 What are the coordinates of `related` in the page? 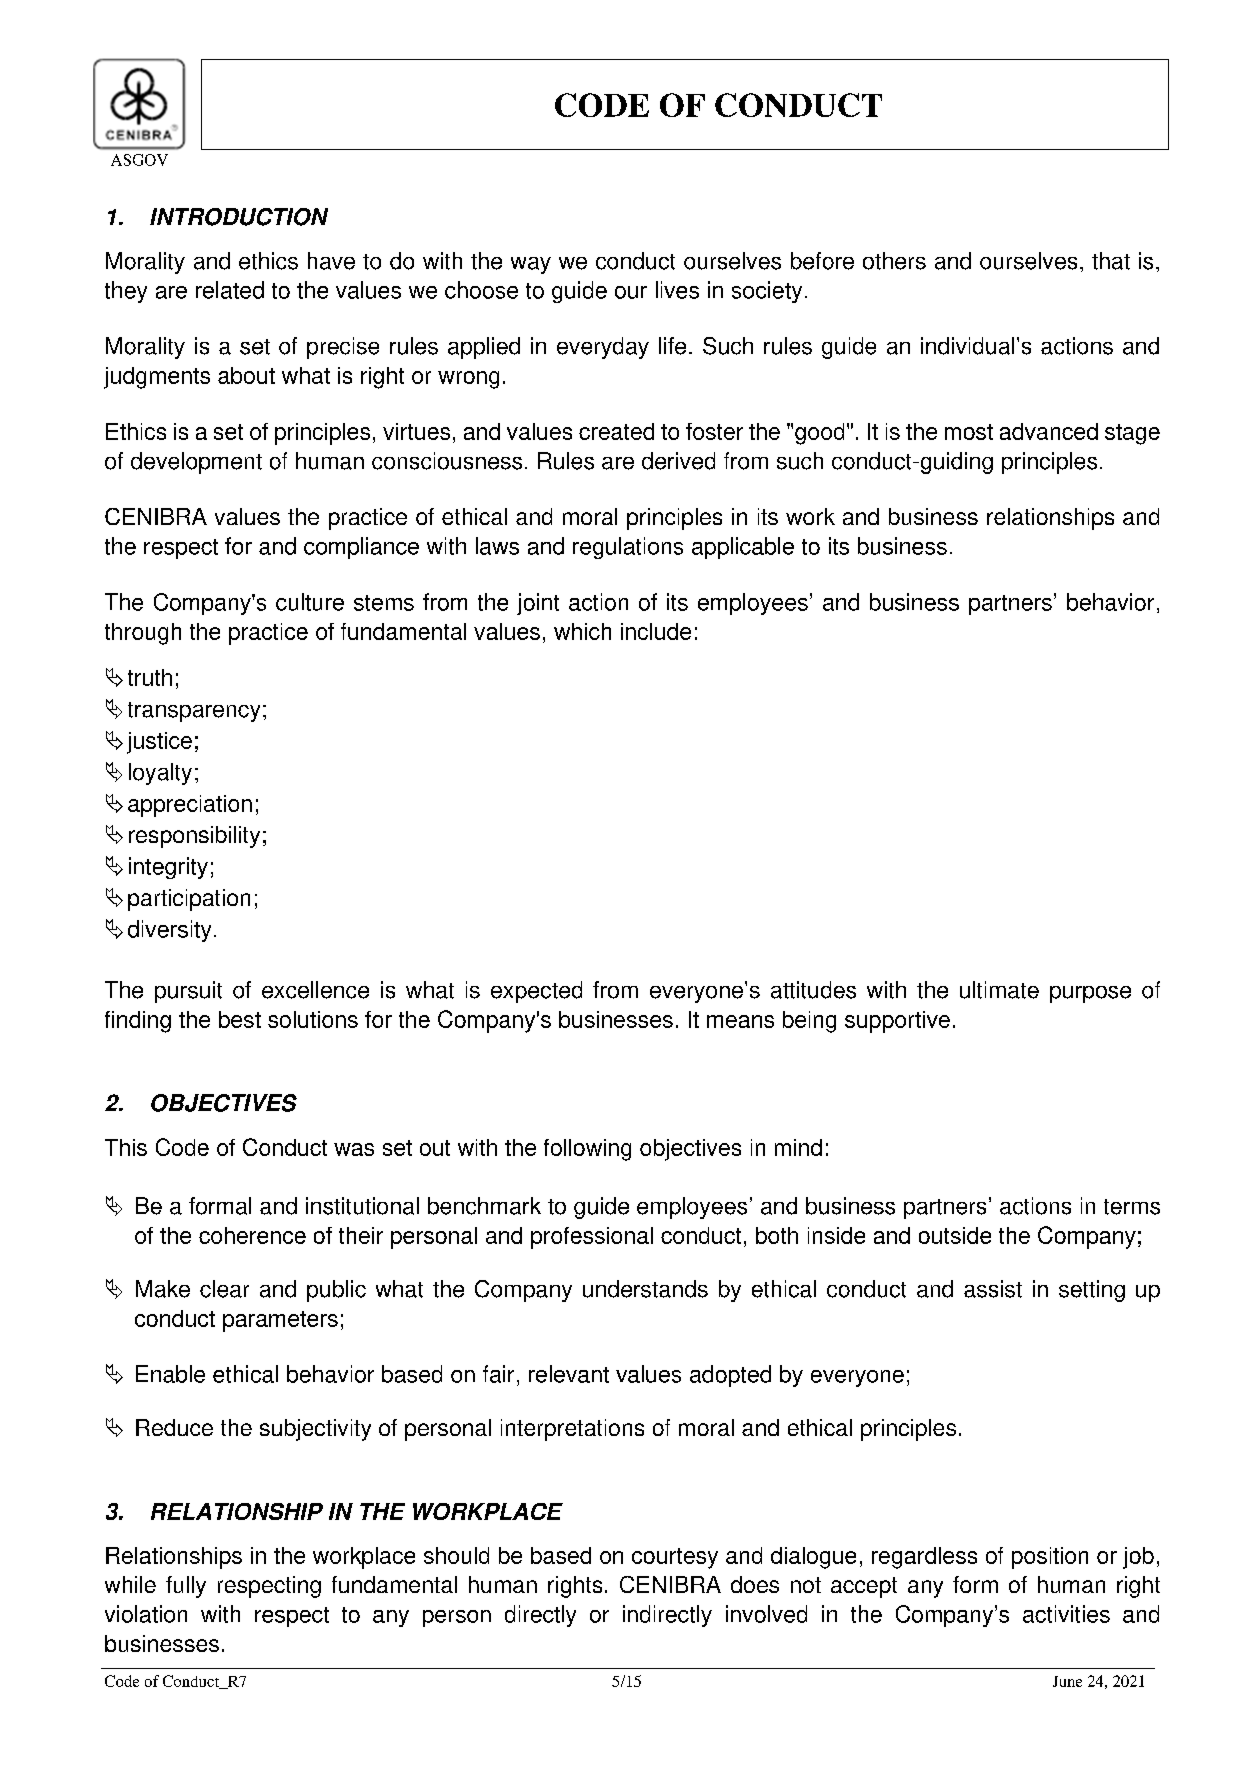 It's located at (230, 290).
